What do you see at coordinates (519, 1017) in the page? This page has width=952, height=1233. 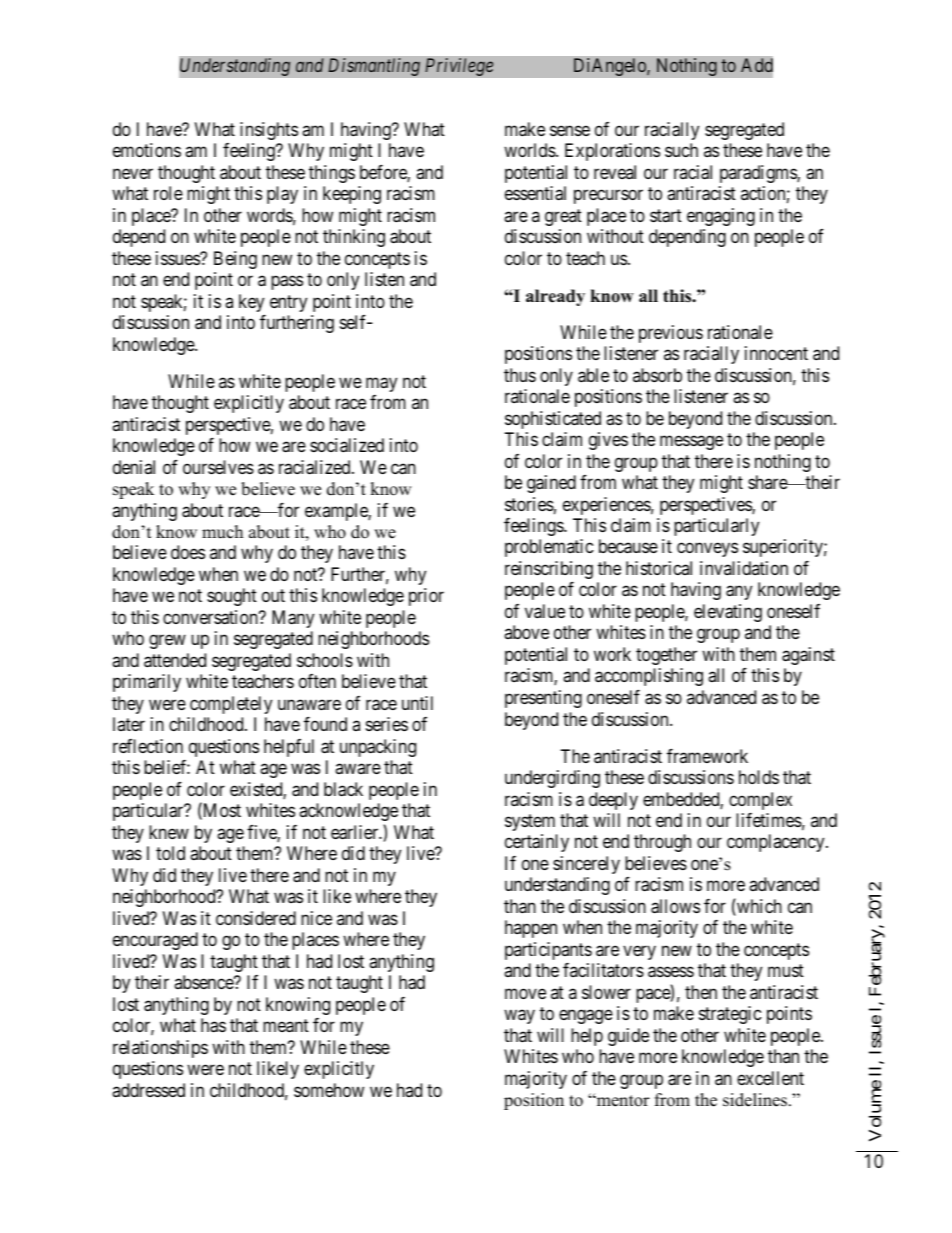 I see `way` at bounding box center [519, 1017].
